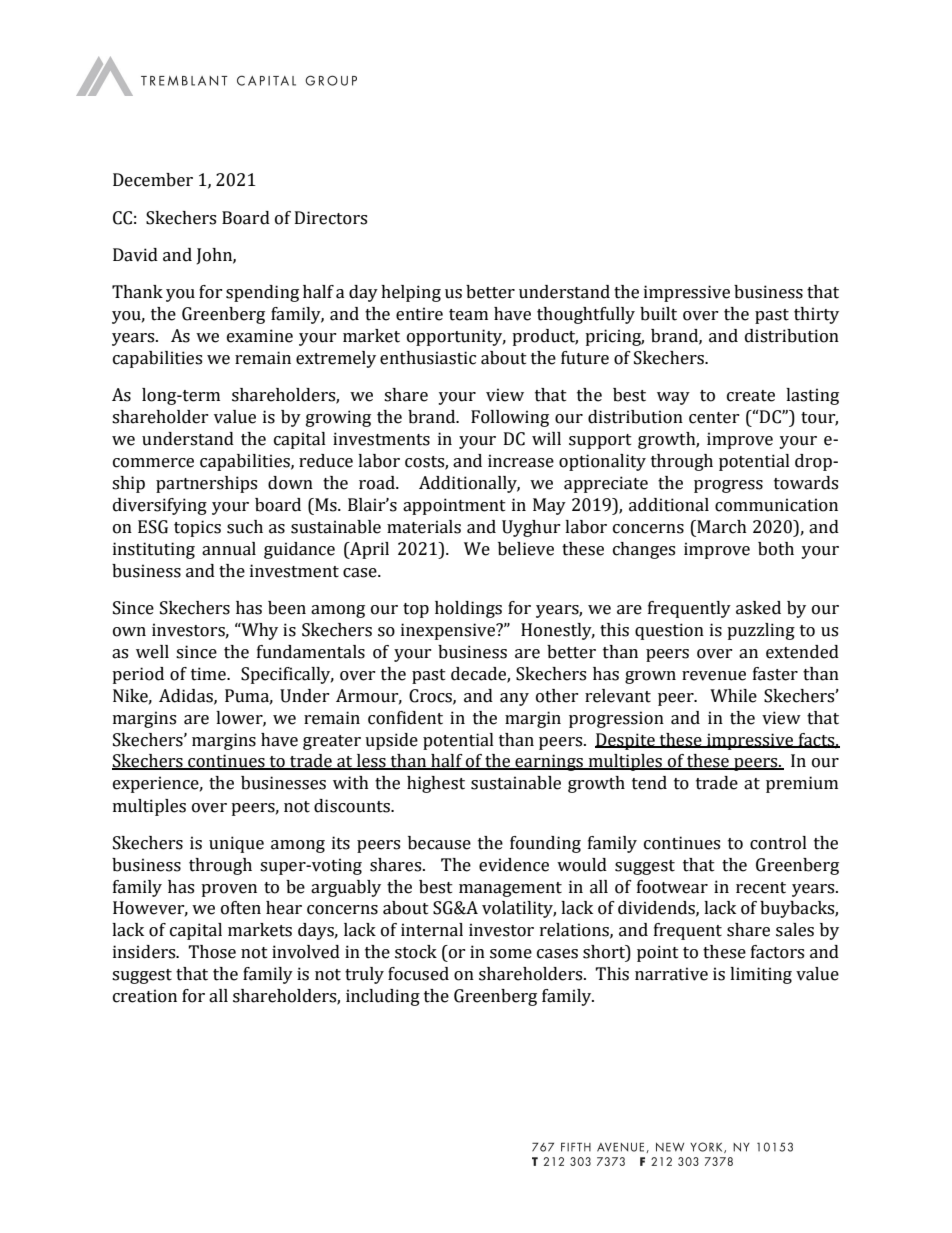  What do you see at coordinates (751, 396) in the page?
I see `create` at bounding box center [751, 396].
